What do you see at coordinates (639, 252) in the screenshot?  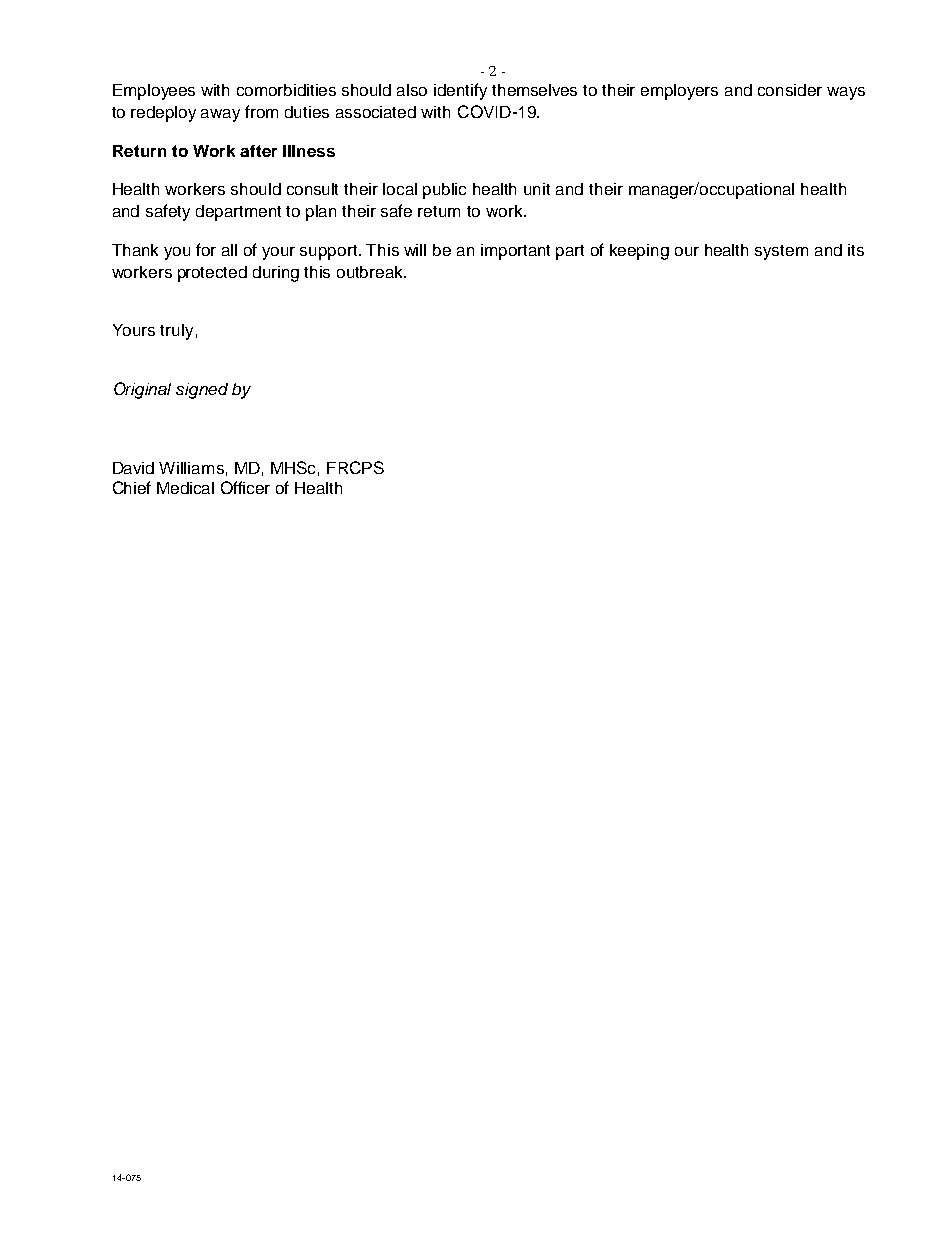 I see `keeping` at bounding box center [639, 252].
